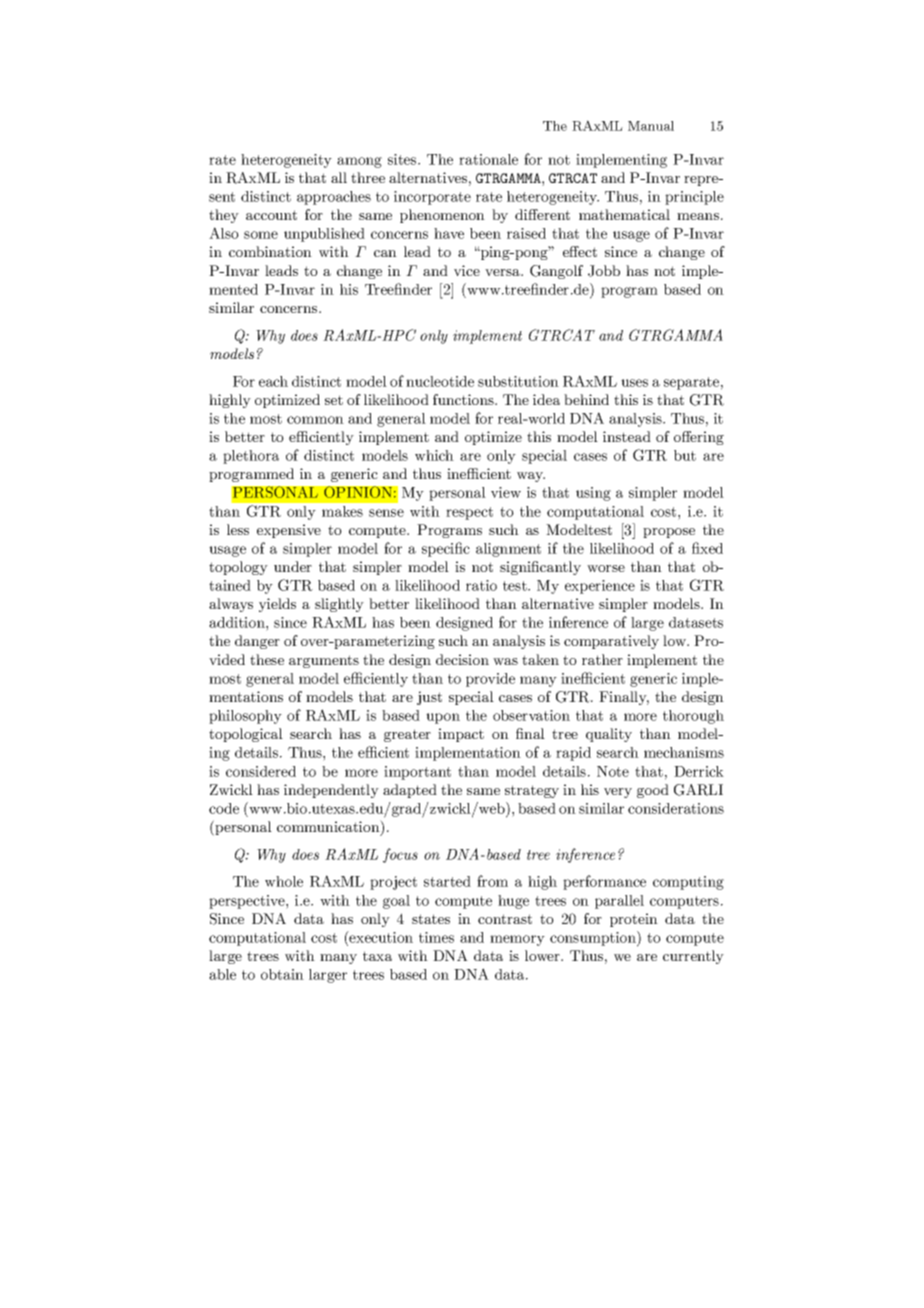 This page has width=924, height=1308. Describe the element at coordinates (651, 126) in the page. I see `Manual` at that location.
